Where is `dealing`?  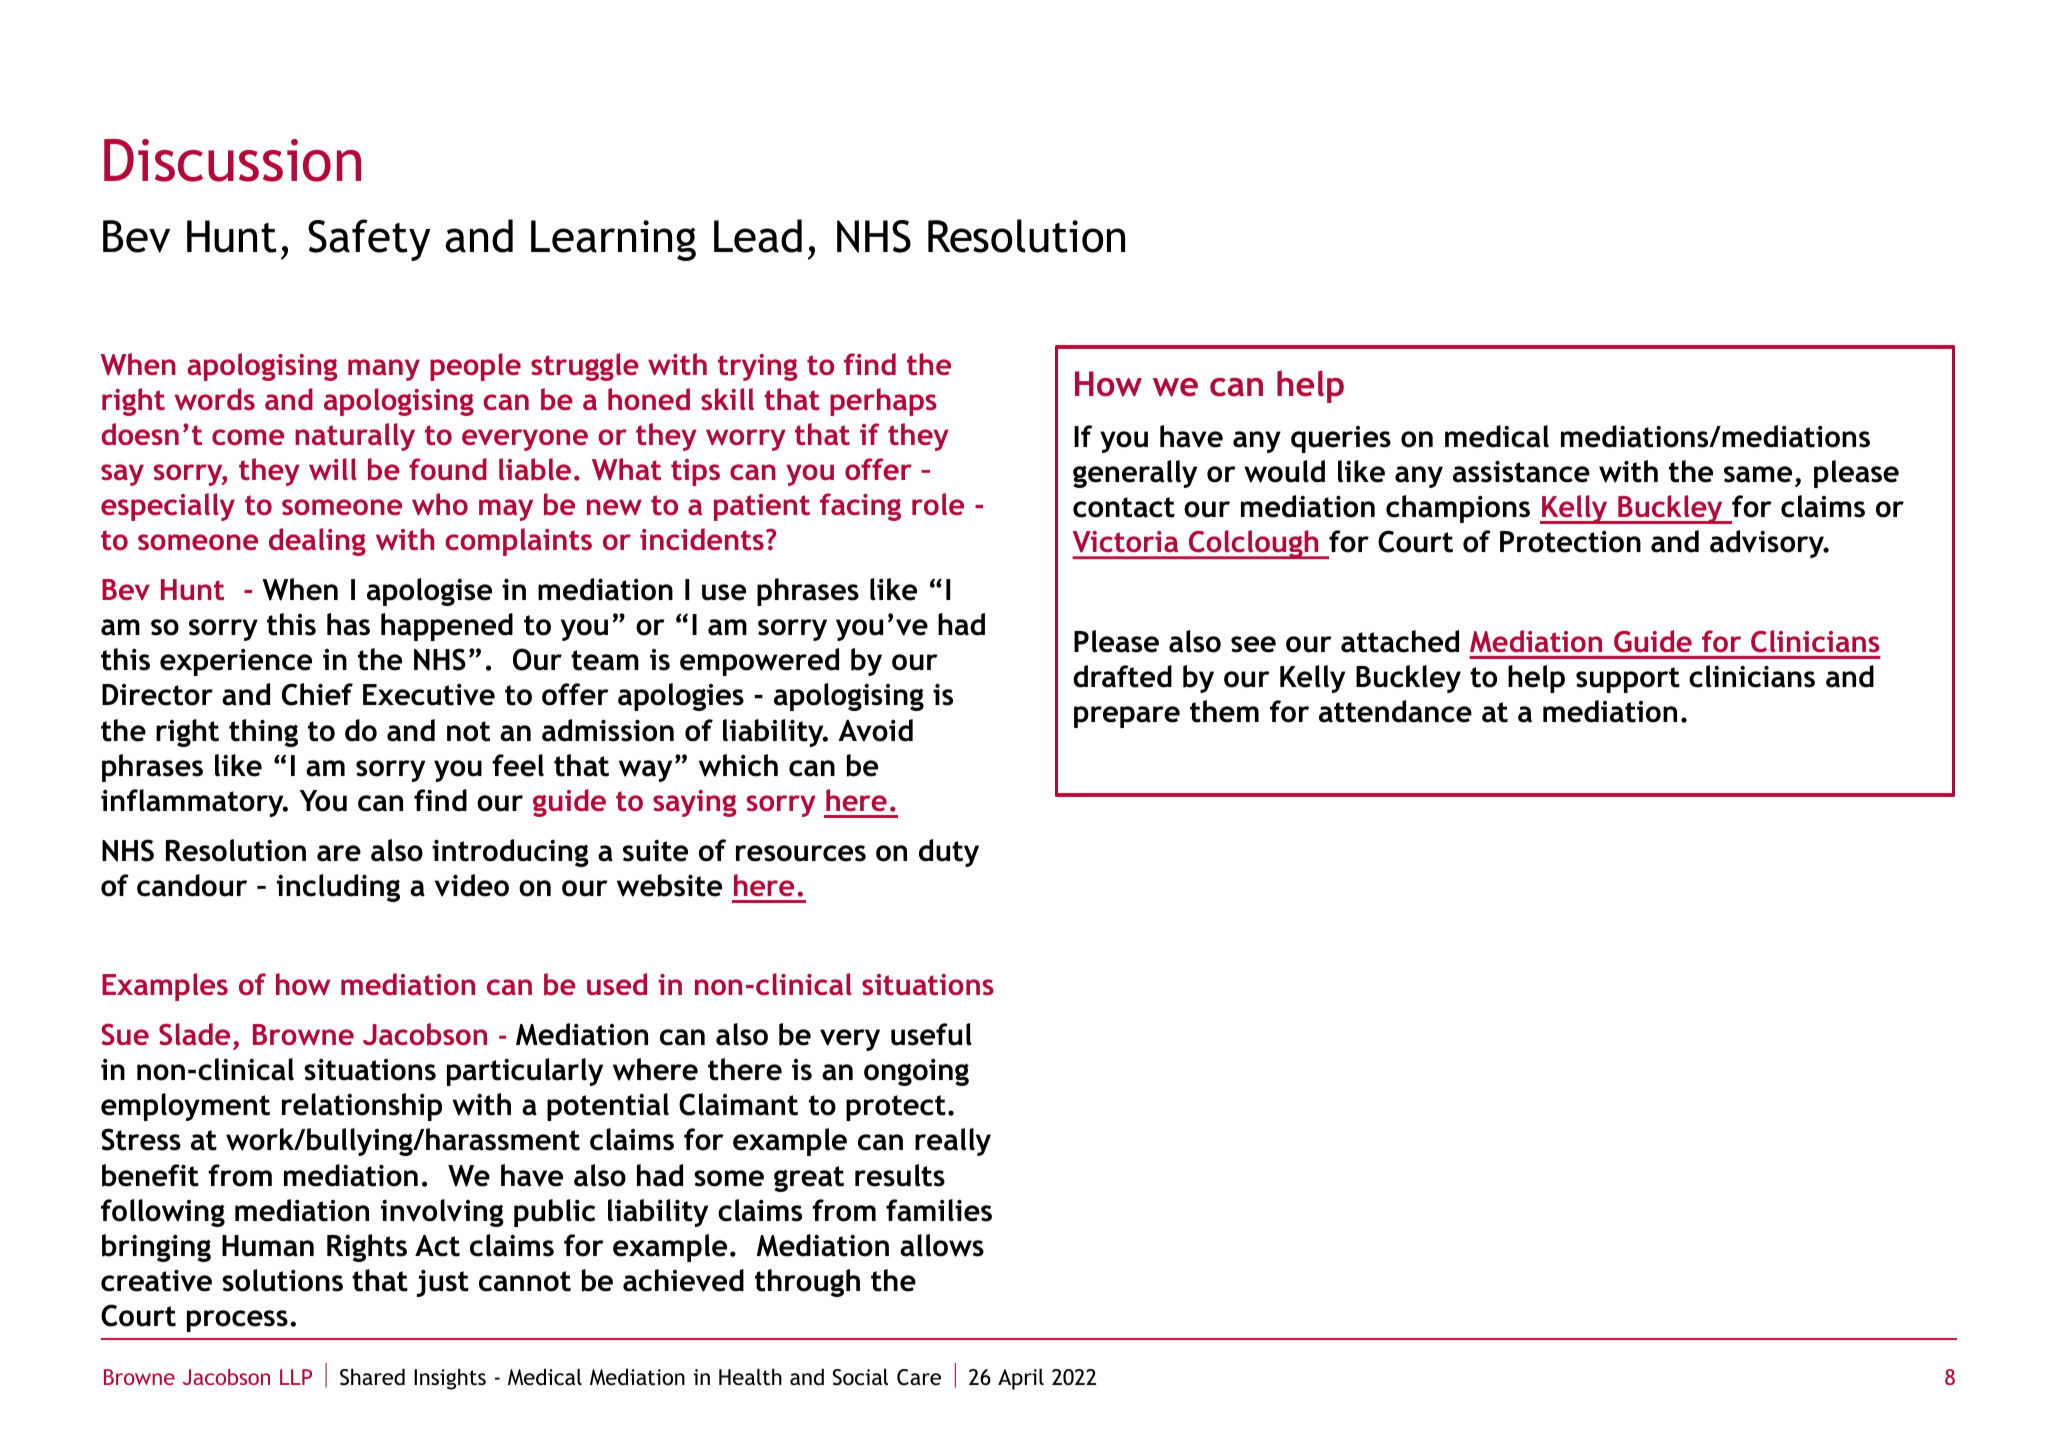 dealing is located at coordinates (317, 542).
